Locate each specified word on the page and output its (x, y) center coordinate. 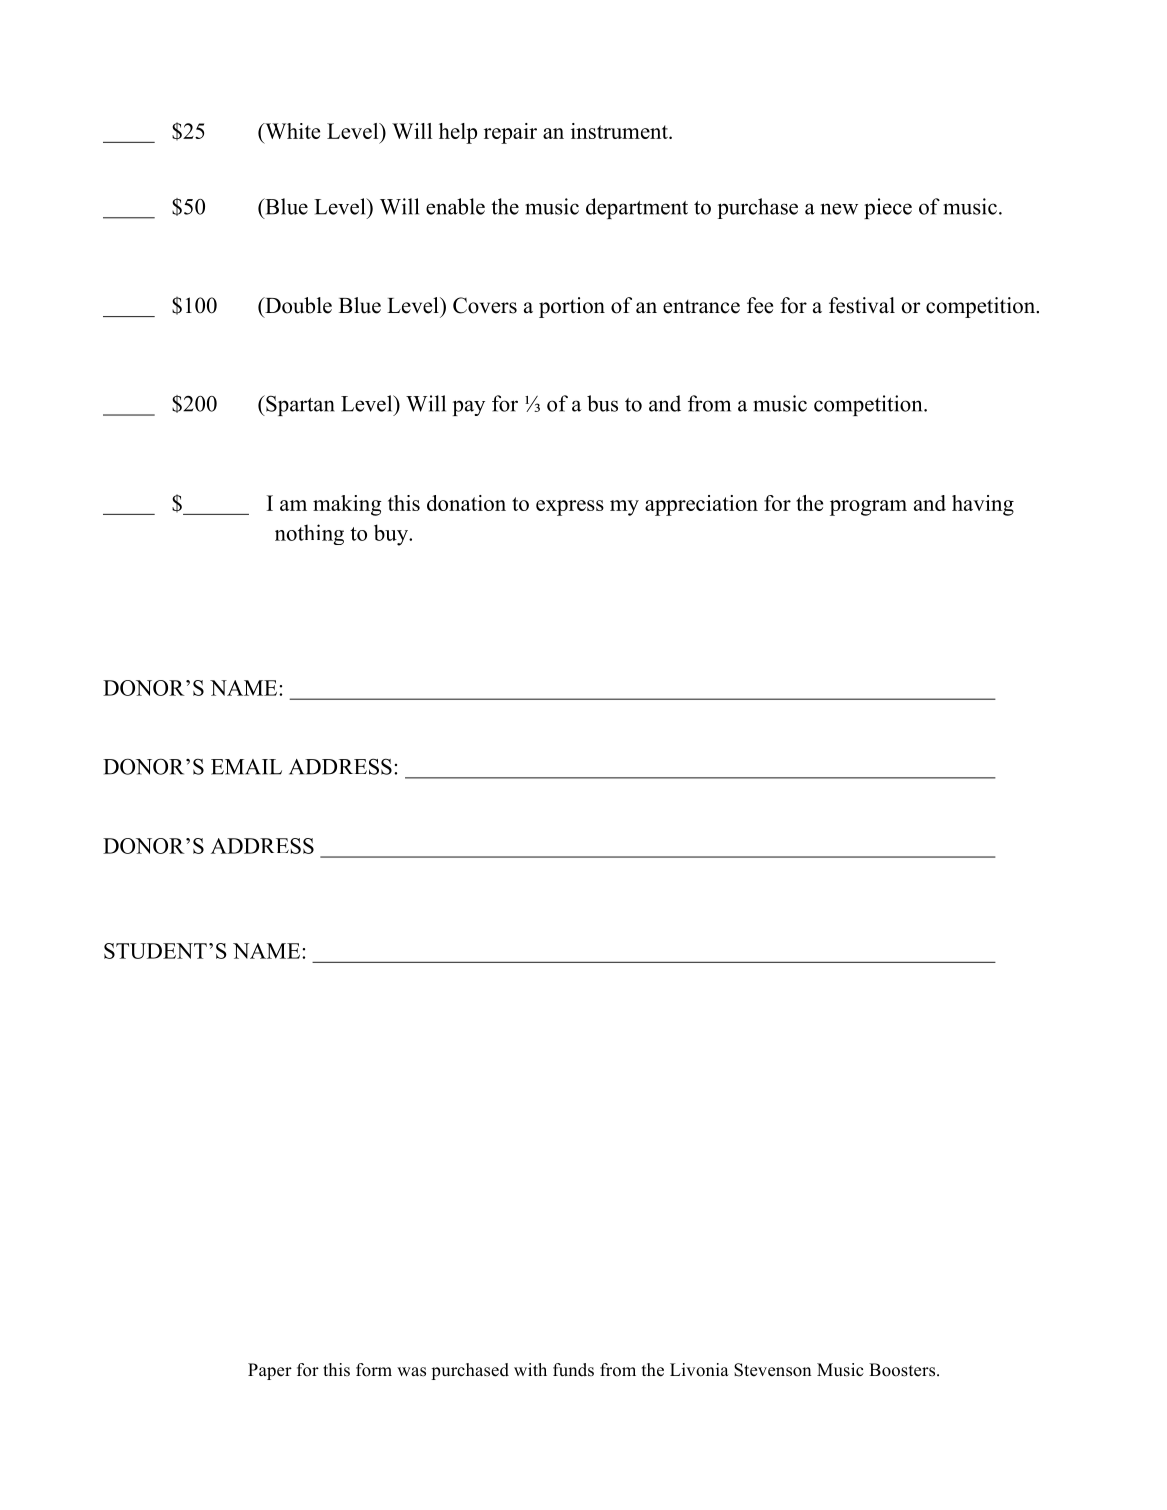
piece (888, 208)
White (291, 131)
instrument (620, 131)
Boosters (902, 1370)
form (374, 1370)
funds (573, 1370)
